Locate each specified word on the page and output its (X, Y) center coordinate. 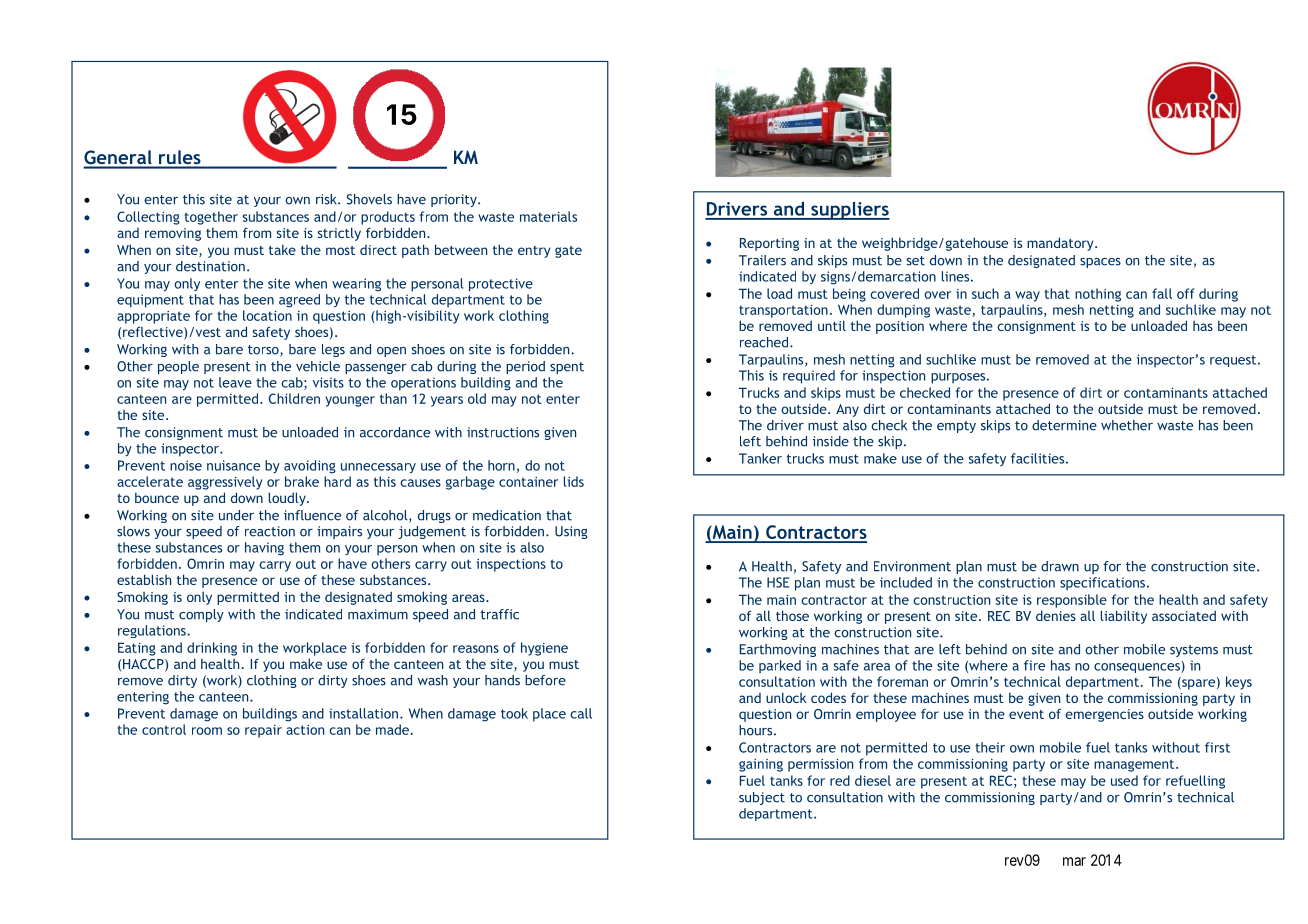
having (264, 549)
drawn (1060, 566)
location (267, 315)
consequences (1138, 668)
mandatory (1061, 244)
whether (1127, 425)
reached (765, 342)
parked (780, 667)
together (211, 218)
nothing (1098, 295)
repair (263, 731)
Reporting (769, 244)
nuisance (233, 465)
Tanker (760, 458)
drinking (212, 649)
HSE (778, 582)
